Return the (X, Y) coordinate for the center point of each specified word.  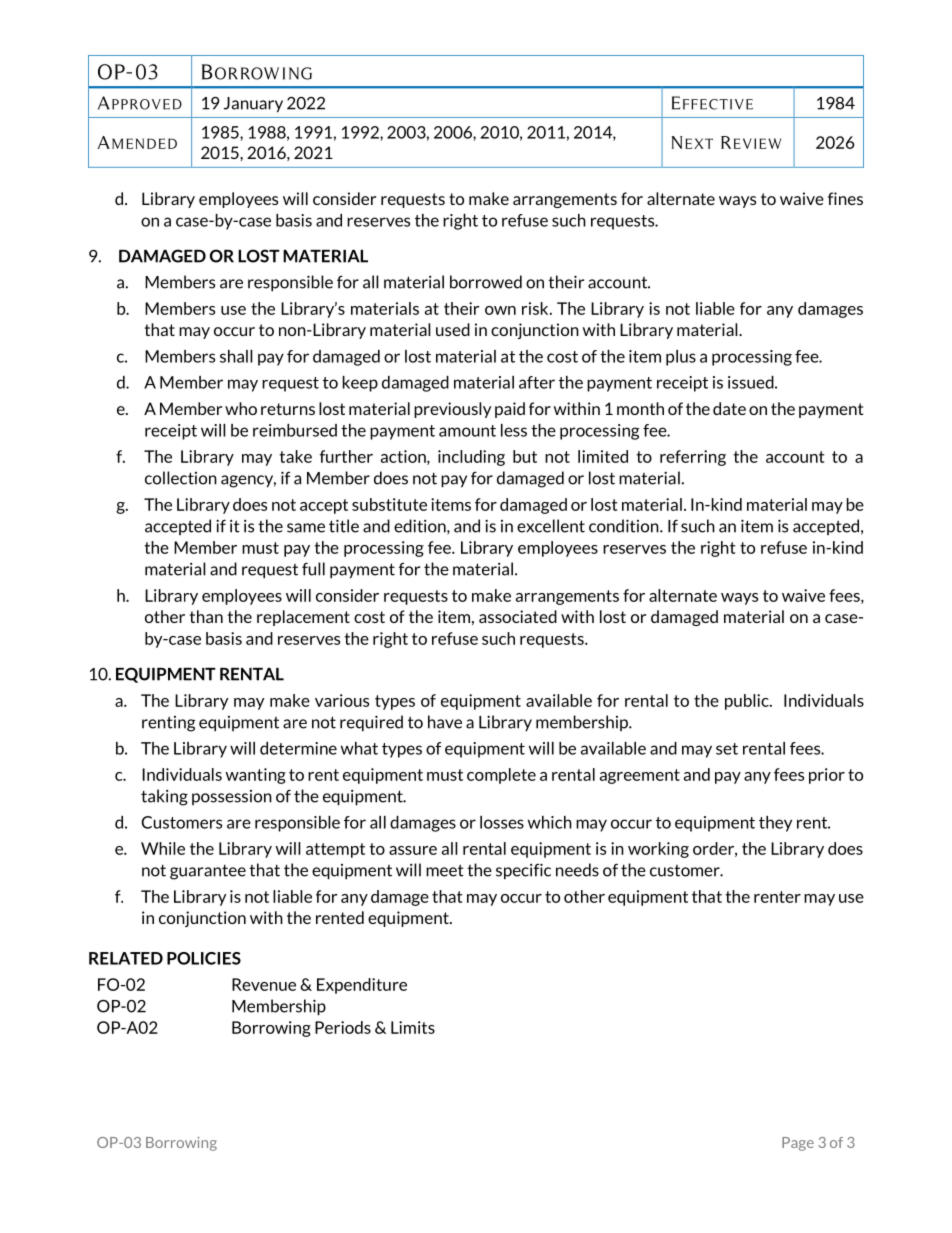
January (253, 105)
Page (798, 1144)
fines (845, 198)
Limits (413, 1027)
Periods (343, 1027)
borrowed (486, 282)
